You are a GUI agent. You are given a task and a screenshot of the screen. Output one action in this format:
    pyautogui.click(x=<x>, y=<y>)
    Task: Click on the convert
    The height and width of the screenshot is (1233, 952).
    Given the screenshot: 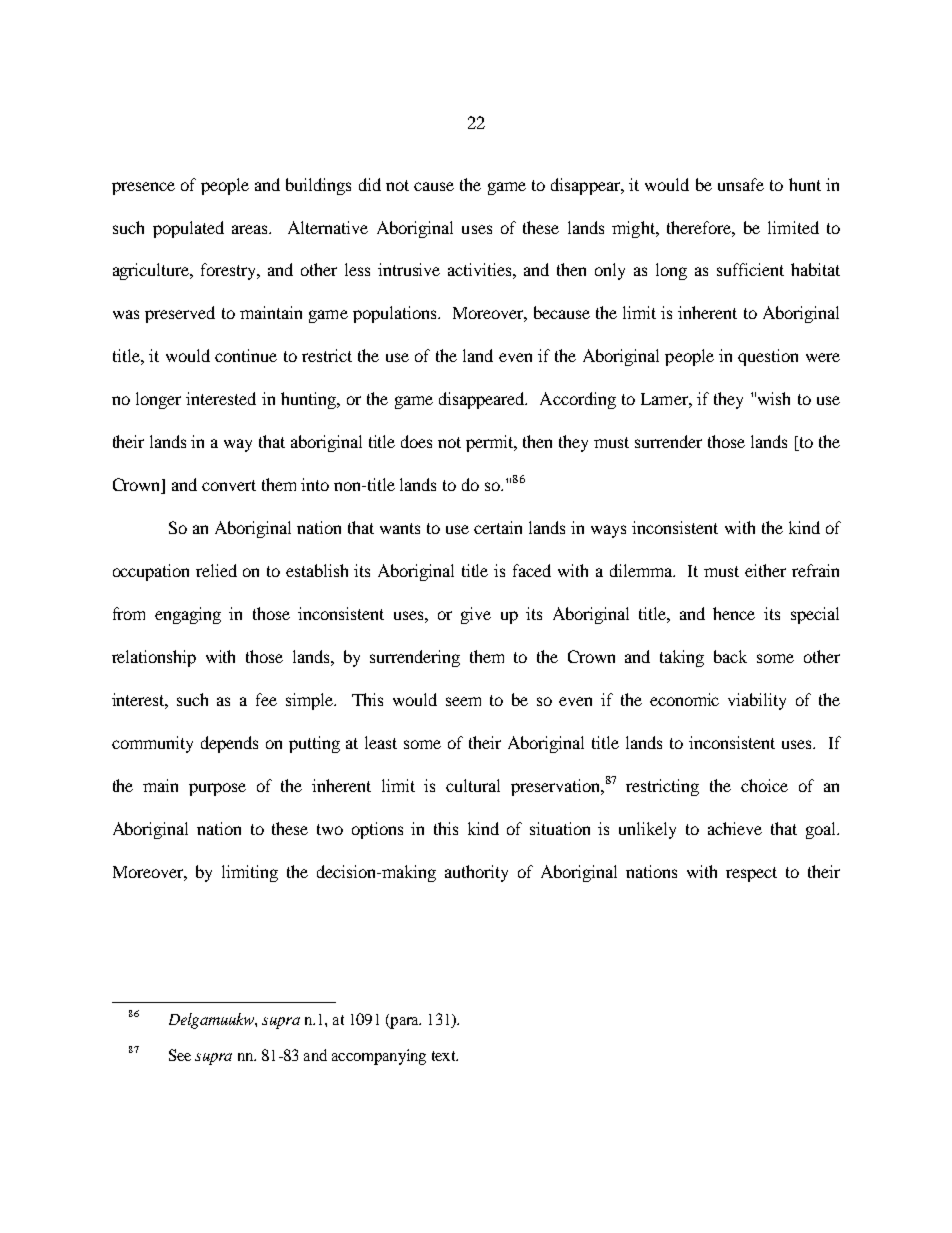 What is the action you would take?
    pyautogui.click(x=229, y=485)
